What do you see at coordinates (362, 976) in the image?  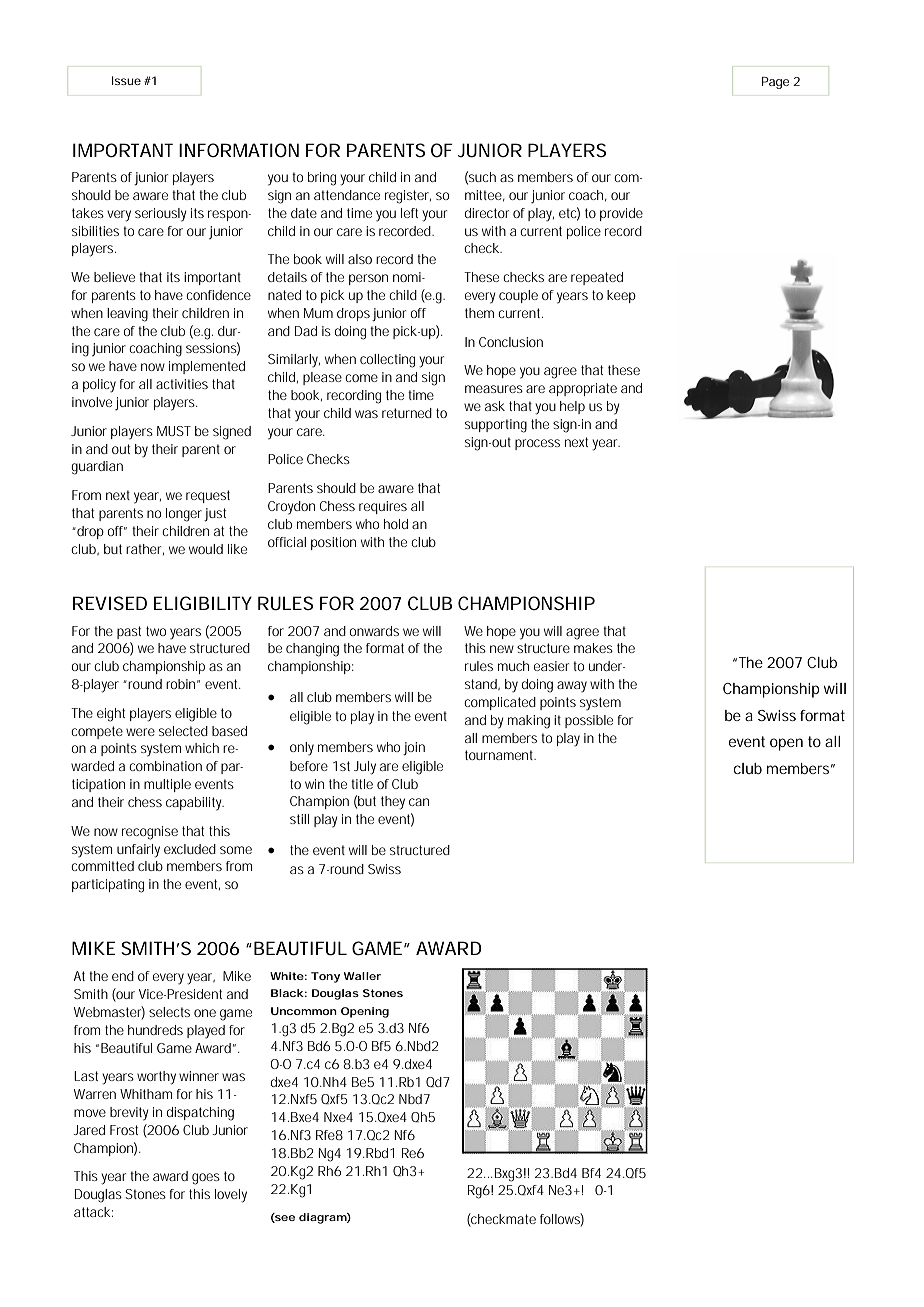 I see `Waller` at bounding box center [362, 976].
